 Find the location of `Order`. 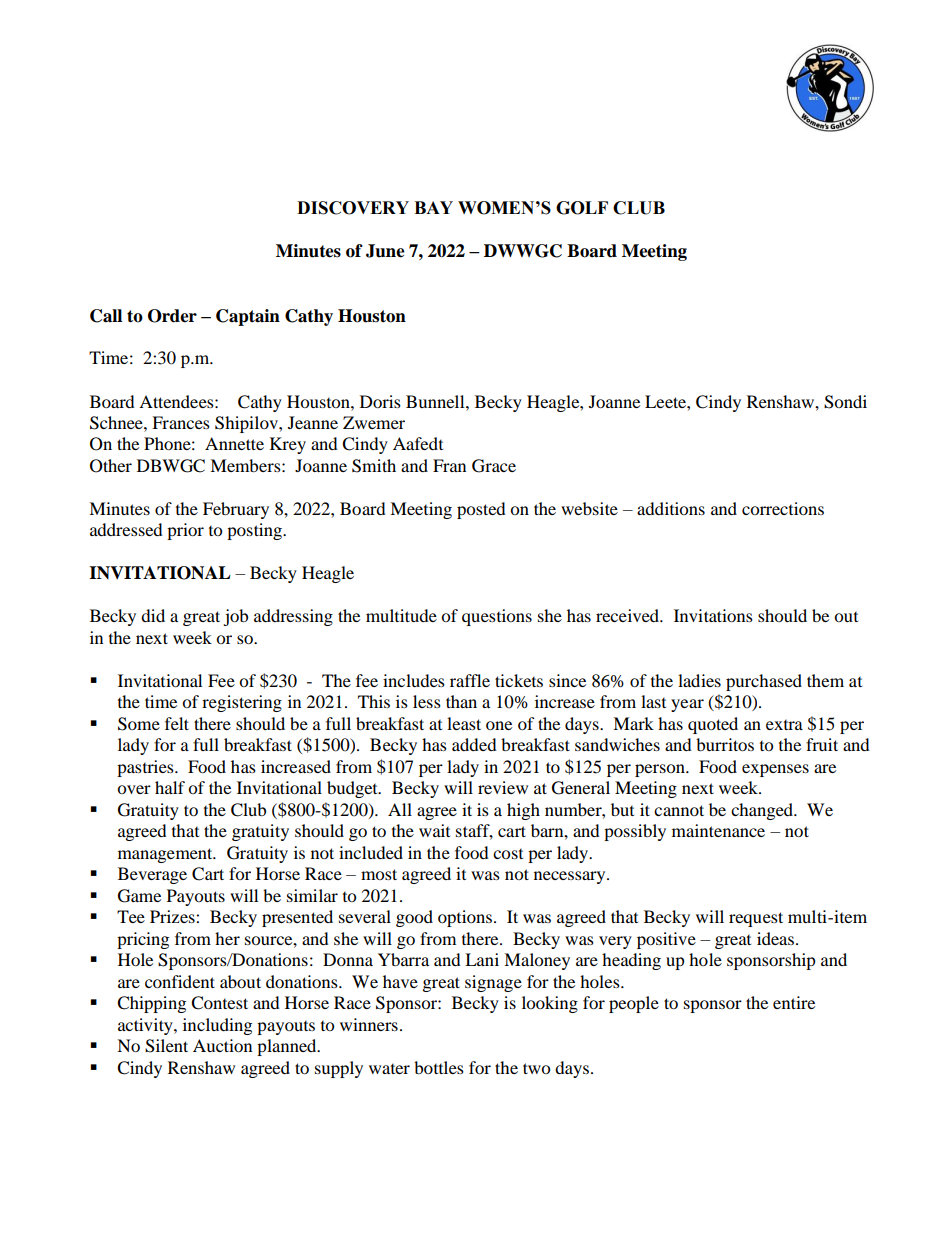

Order is located at coordinates (172, 316).
